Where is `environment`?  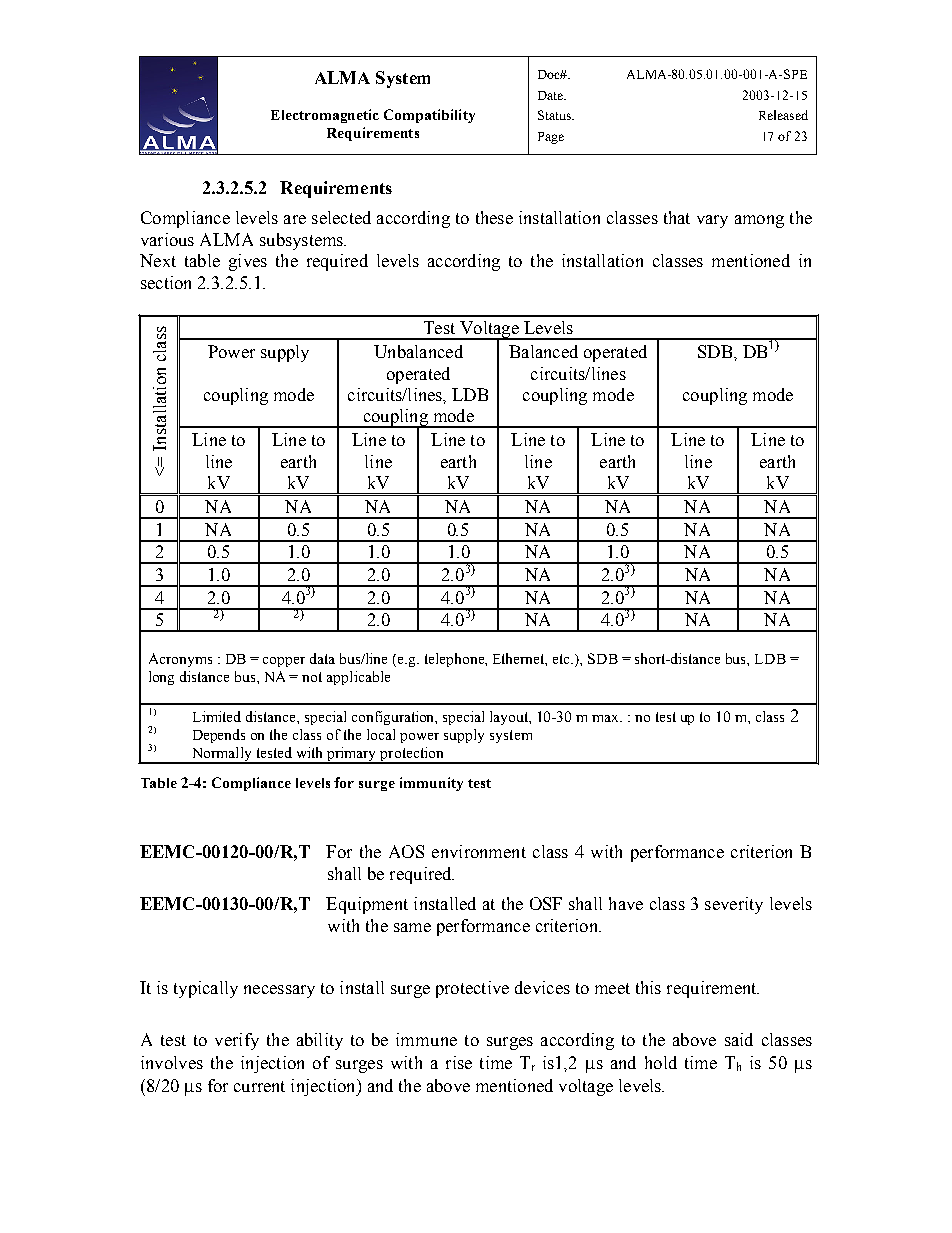 environment is located at coordinates (479, 851).
